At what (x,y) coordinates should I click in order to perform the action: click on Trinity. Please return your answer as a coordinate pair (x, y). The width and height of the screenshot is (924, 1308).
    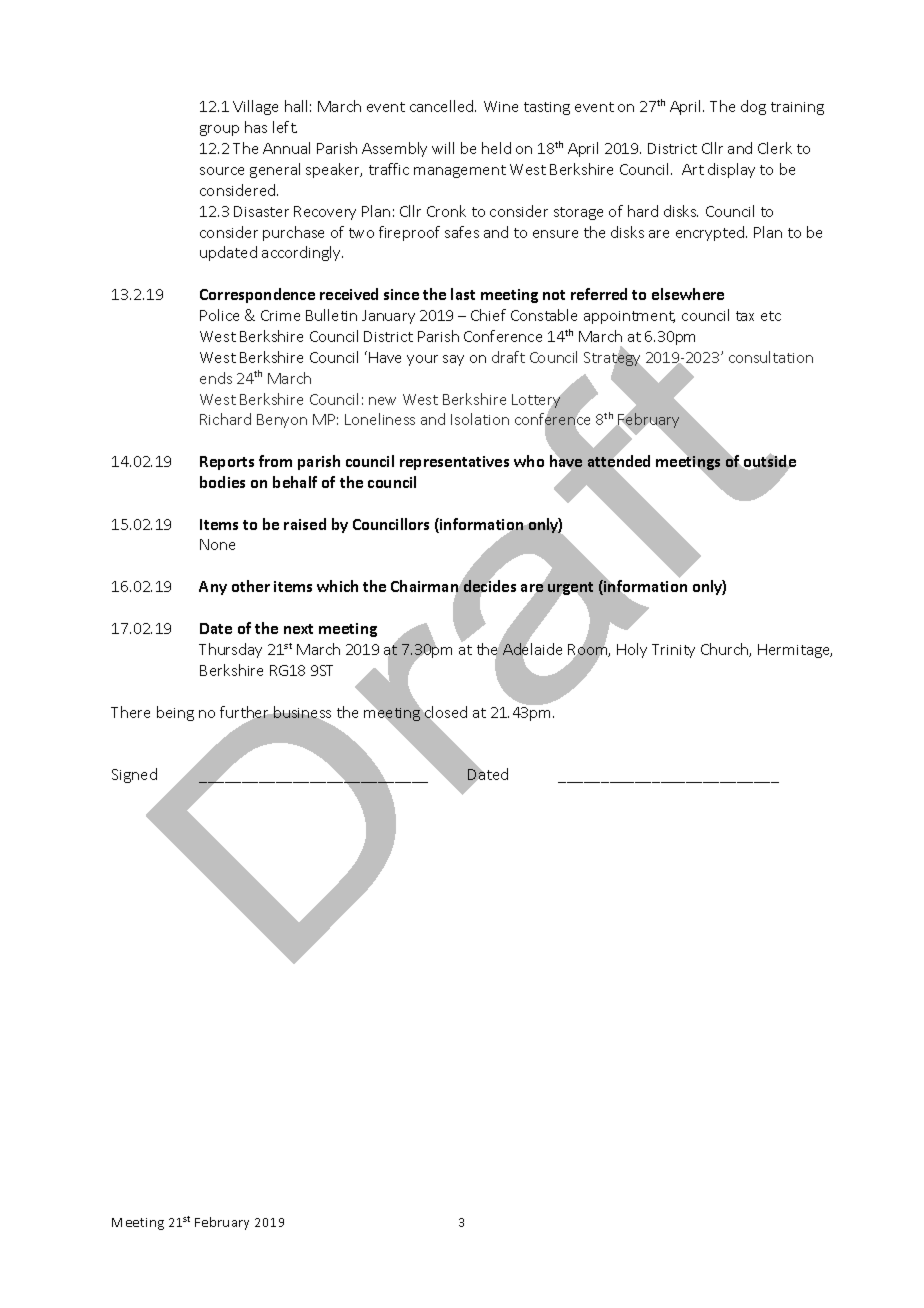
    Looking at the image, I should click on (673, 651).
